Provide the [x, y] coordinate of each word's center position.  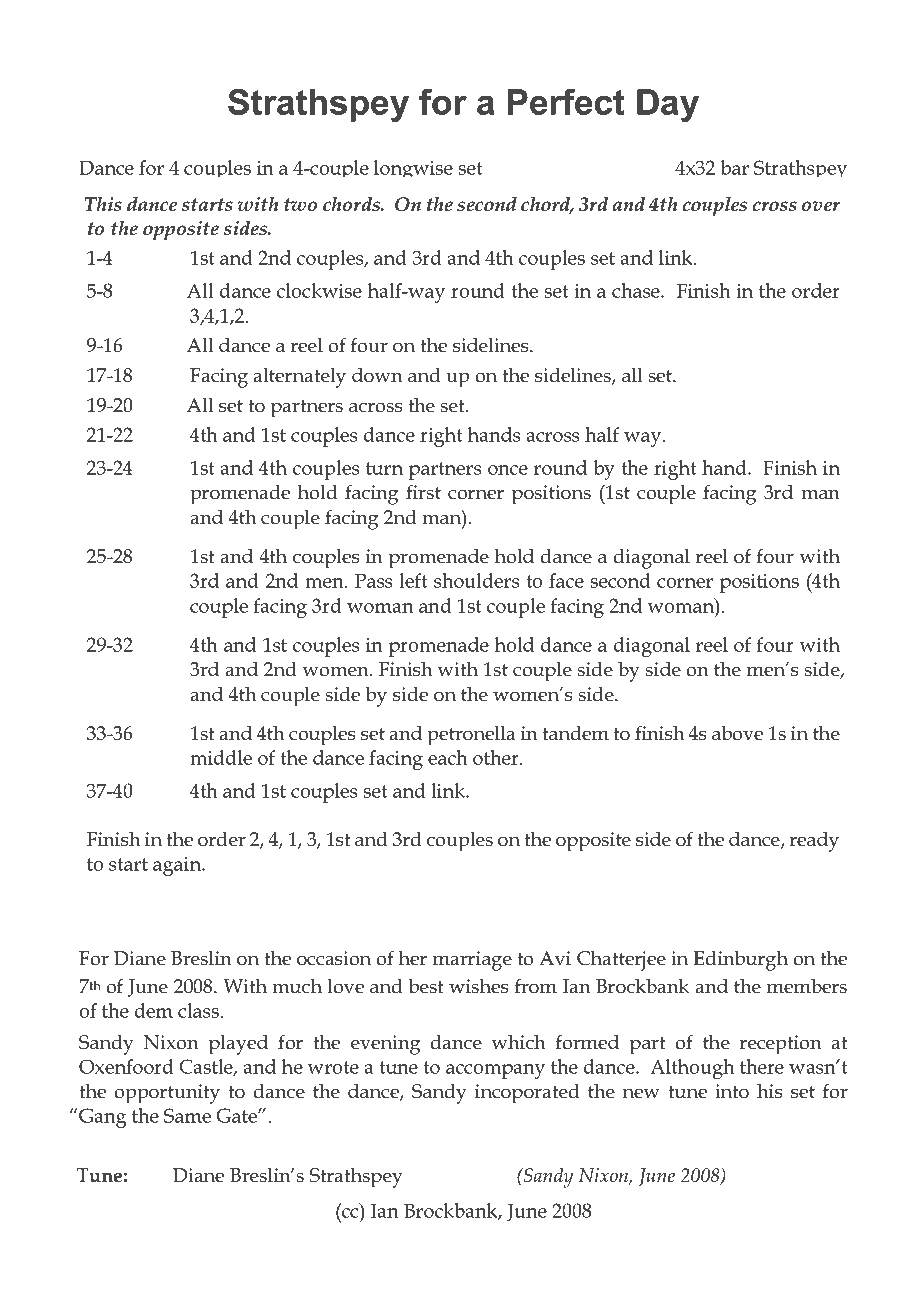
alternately [299, 377]
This [103, 204]
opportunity [167, 1094]
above [737, 733]
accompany [495, 1071]
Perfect [566, 102]
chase [637, 290]
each [448, 757]
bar [735, 167]
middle [221, 757]
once [508, 470]
